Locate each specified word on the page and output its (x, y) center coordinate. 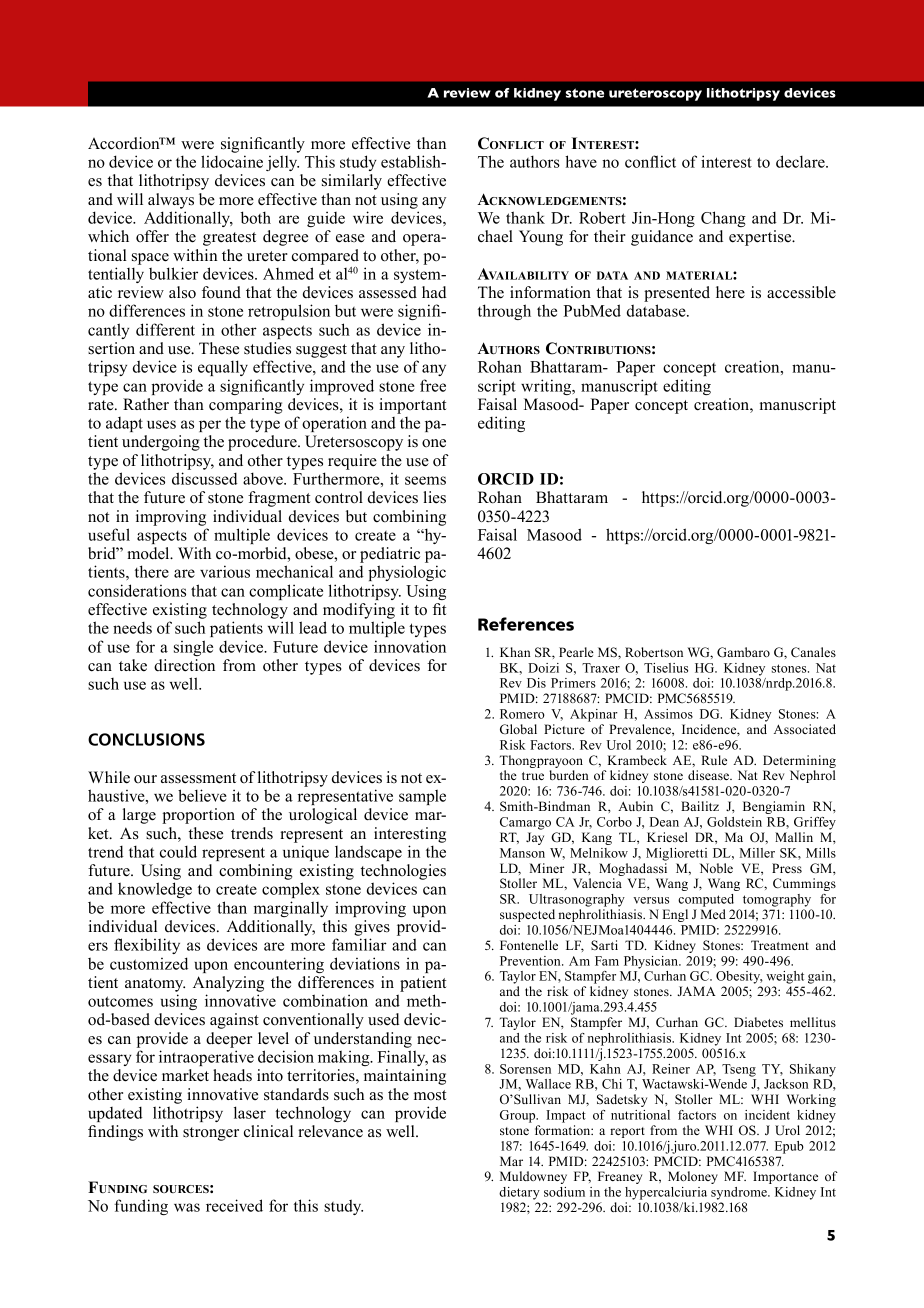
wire (368, 217)
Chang (723, 219)
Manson (522, 853)
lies (434, 497)
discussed (205, 478)
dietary (519, 1193)
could (178, 851)
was (187, 1207)
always (171, 201)
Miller (757, 853)
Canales (813, 652)
